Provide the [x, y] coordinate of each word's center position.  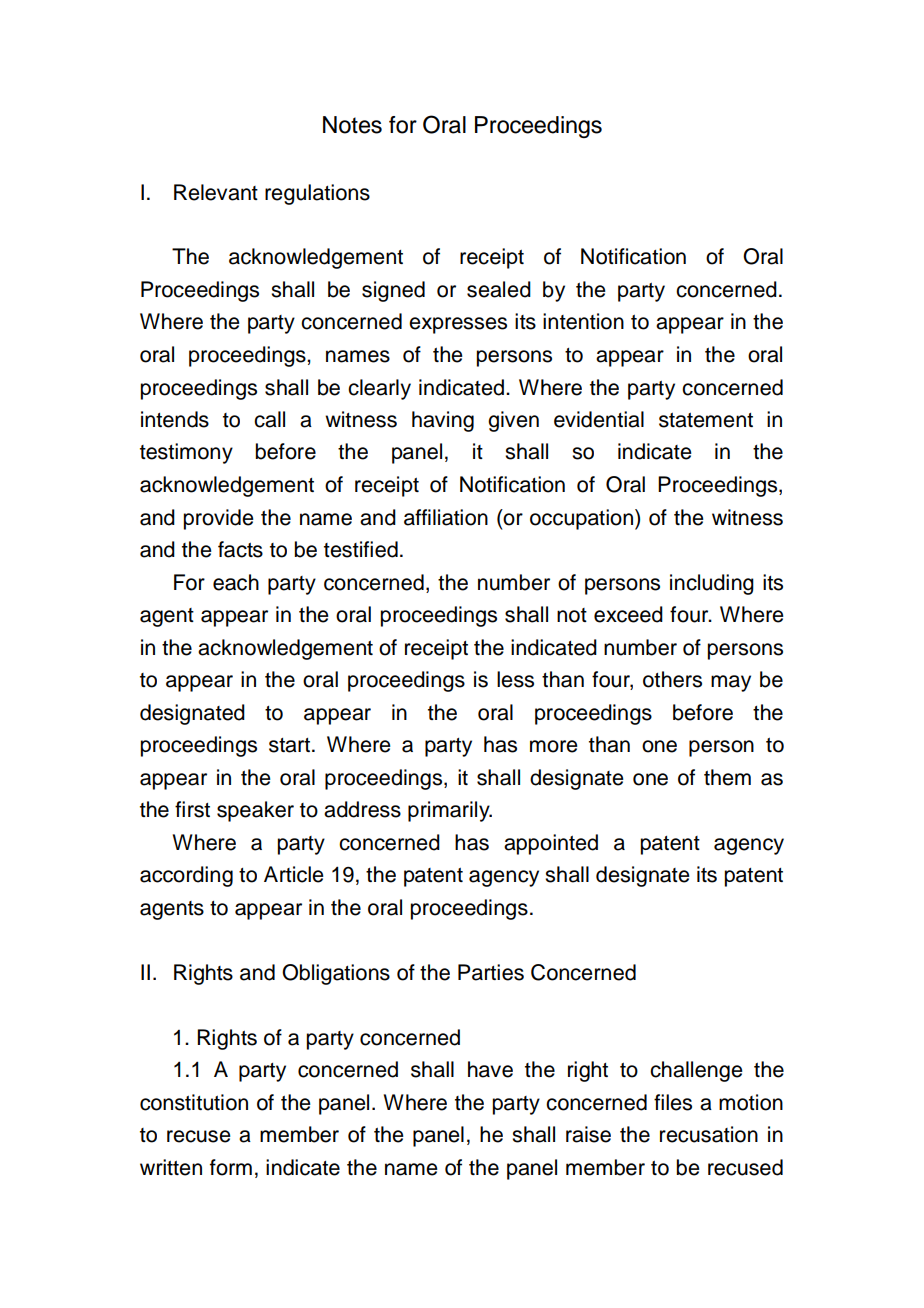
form [231, 1167]
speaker [255, 811]
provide [218, 519]
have [490, 1069]
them [727, 777]
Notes [352, 125]
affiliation [446, 517]
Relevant [216, 192]
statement [706, 420]
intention [583, 321]
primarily [450, 811]
